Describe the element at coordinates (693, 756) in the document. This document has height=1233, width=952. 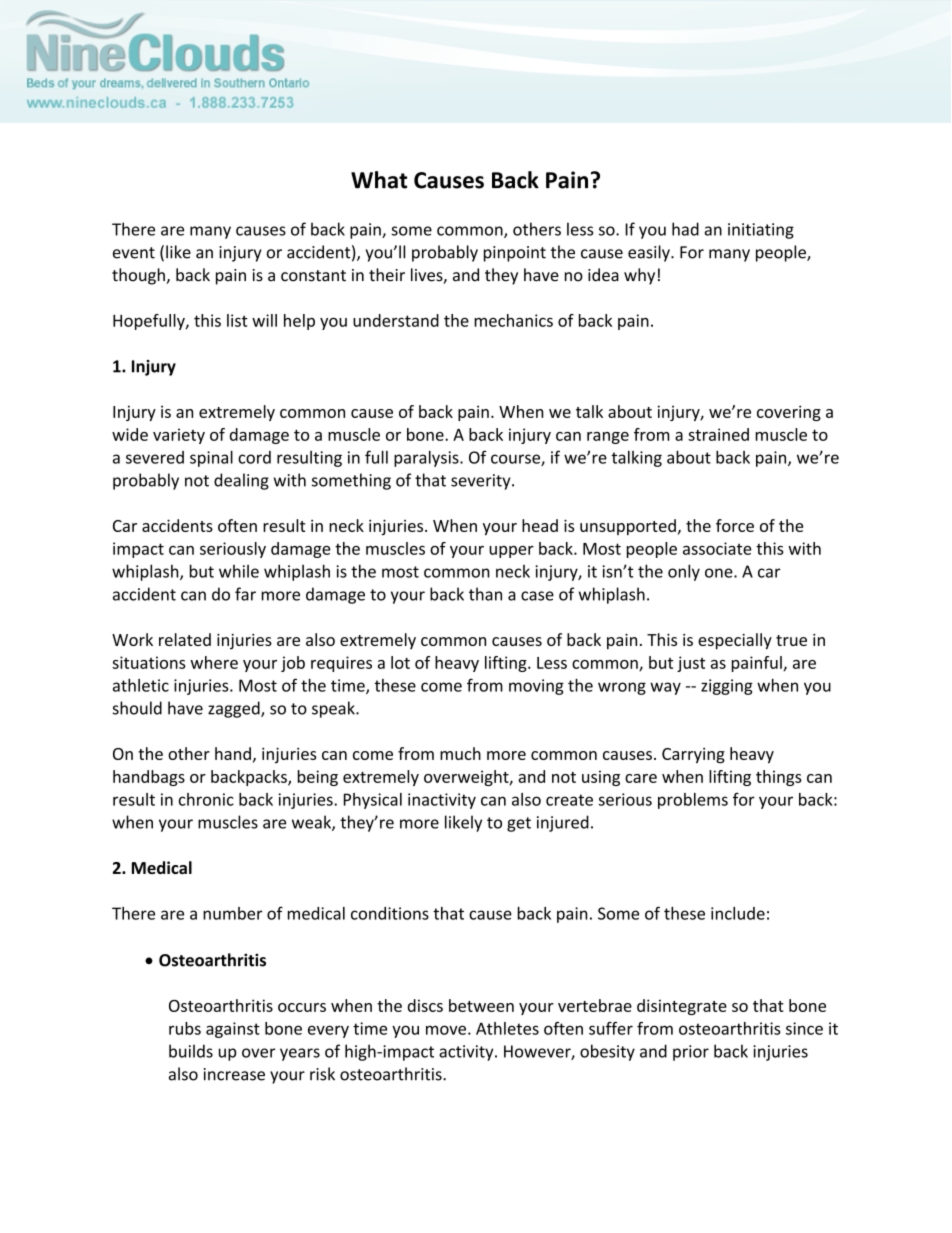
I see `Carrying` at that location.
